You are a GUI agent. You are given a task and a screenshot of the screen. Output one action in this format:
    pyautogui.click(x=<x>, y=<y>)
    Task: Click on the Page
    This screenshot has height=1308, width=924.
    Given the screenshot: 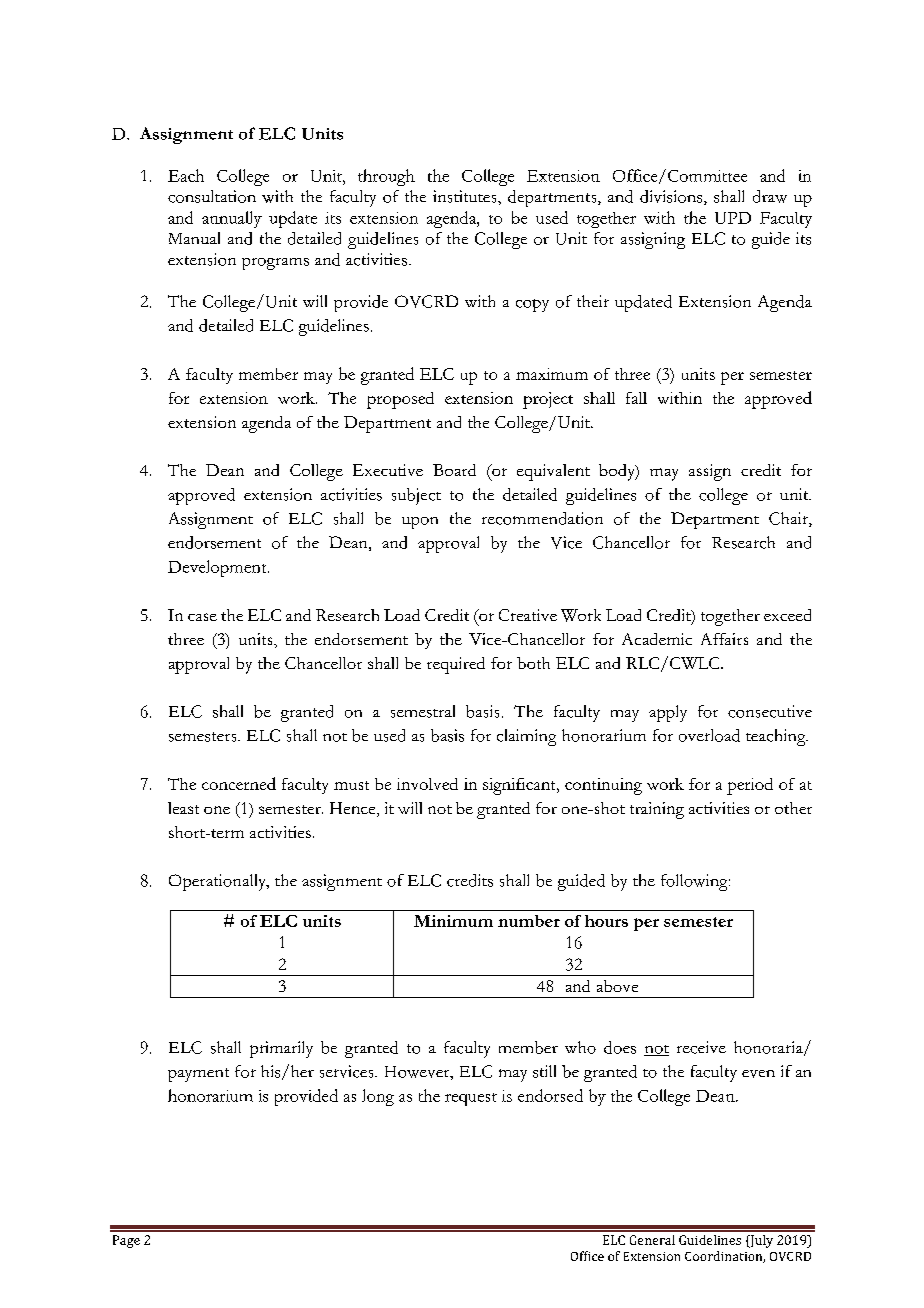 What is the action you would take?
    pyautogui.click(x=126, y=1241)
